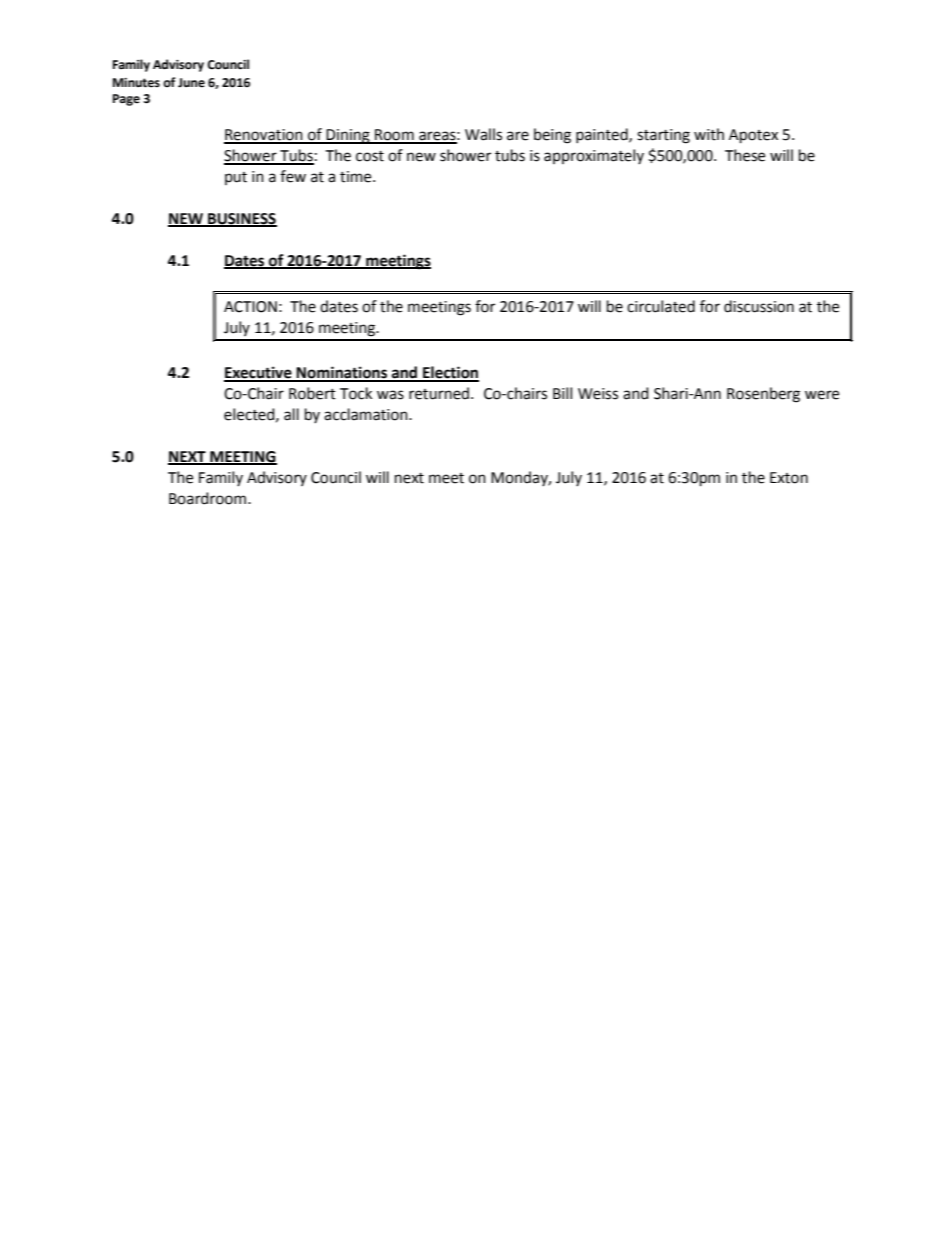 Image resolution: width=952 pixels, height=1233 pixels. What do you see at coordinates (357, 177) in the document?
I see `time` at bounding box center [357, 177].
